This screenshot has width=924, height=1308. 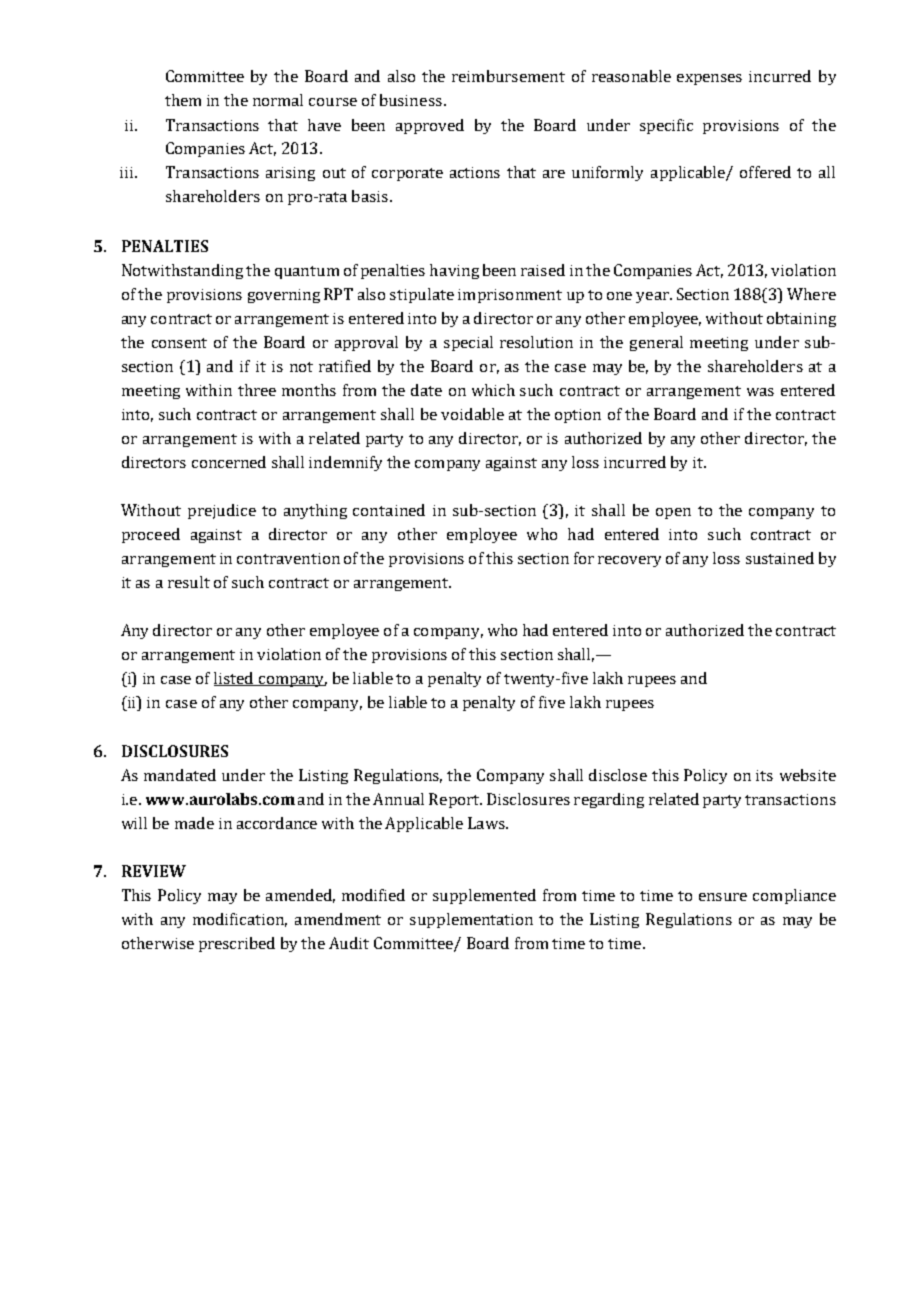 I want to click on governing, so click(x=284, y=296).
